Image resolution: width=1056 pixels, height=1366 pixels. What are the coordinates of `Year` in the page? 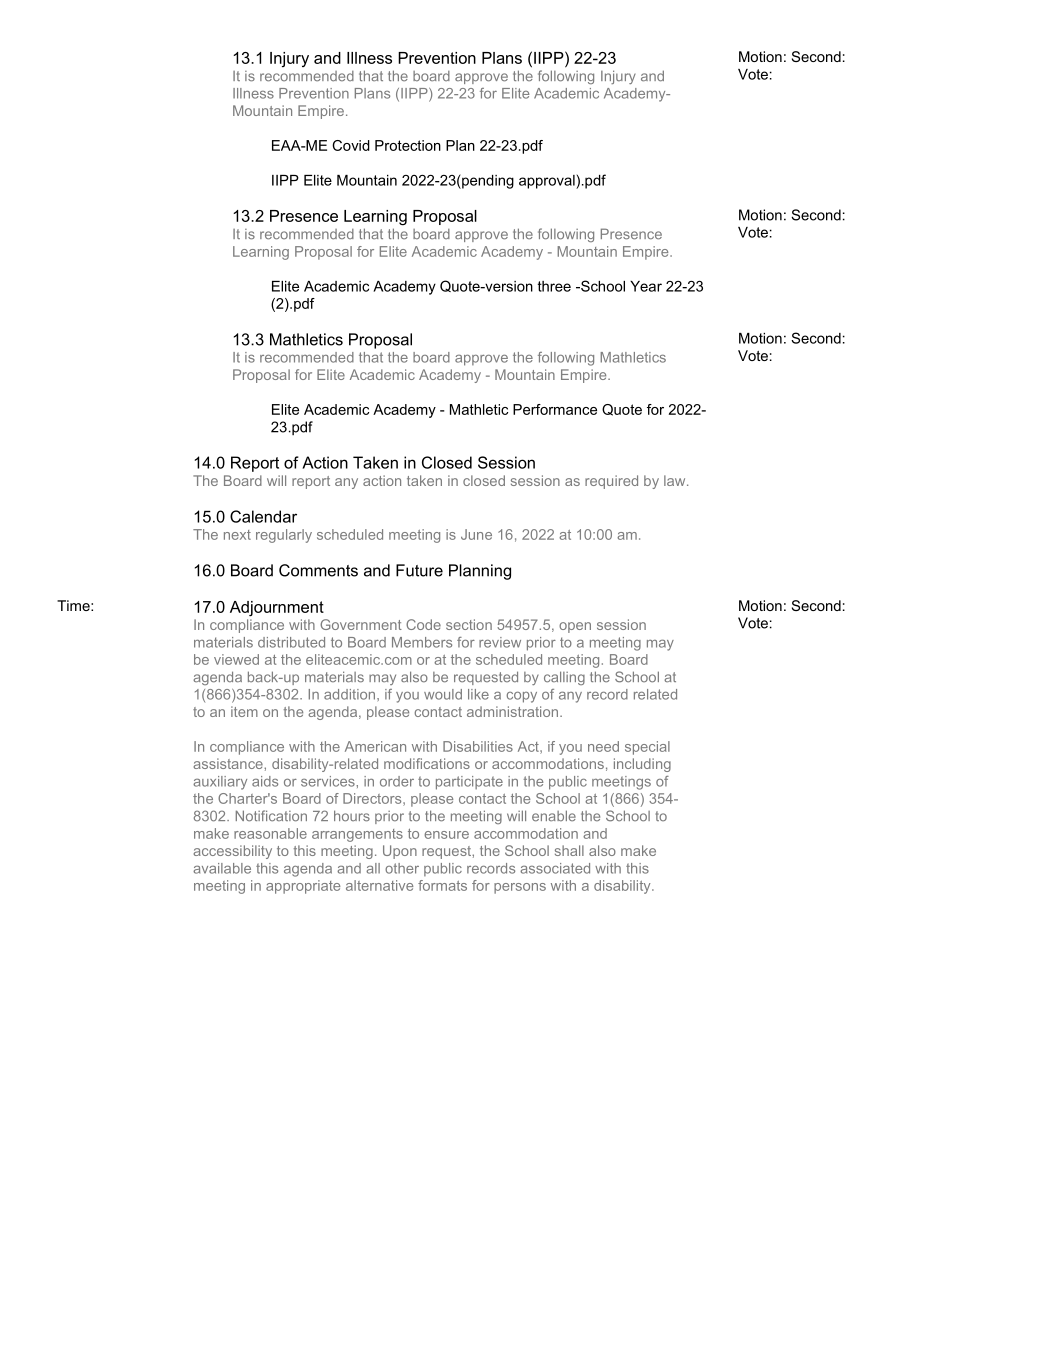 It's located at (646, 286).
